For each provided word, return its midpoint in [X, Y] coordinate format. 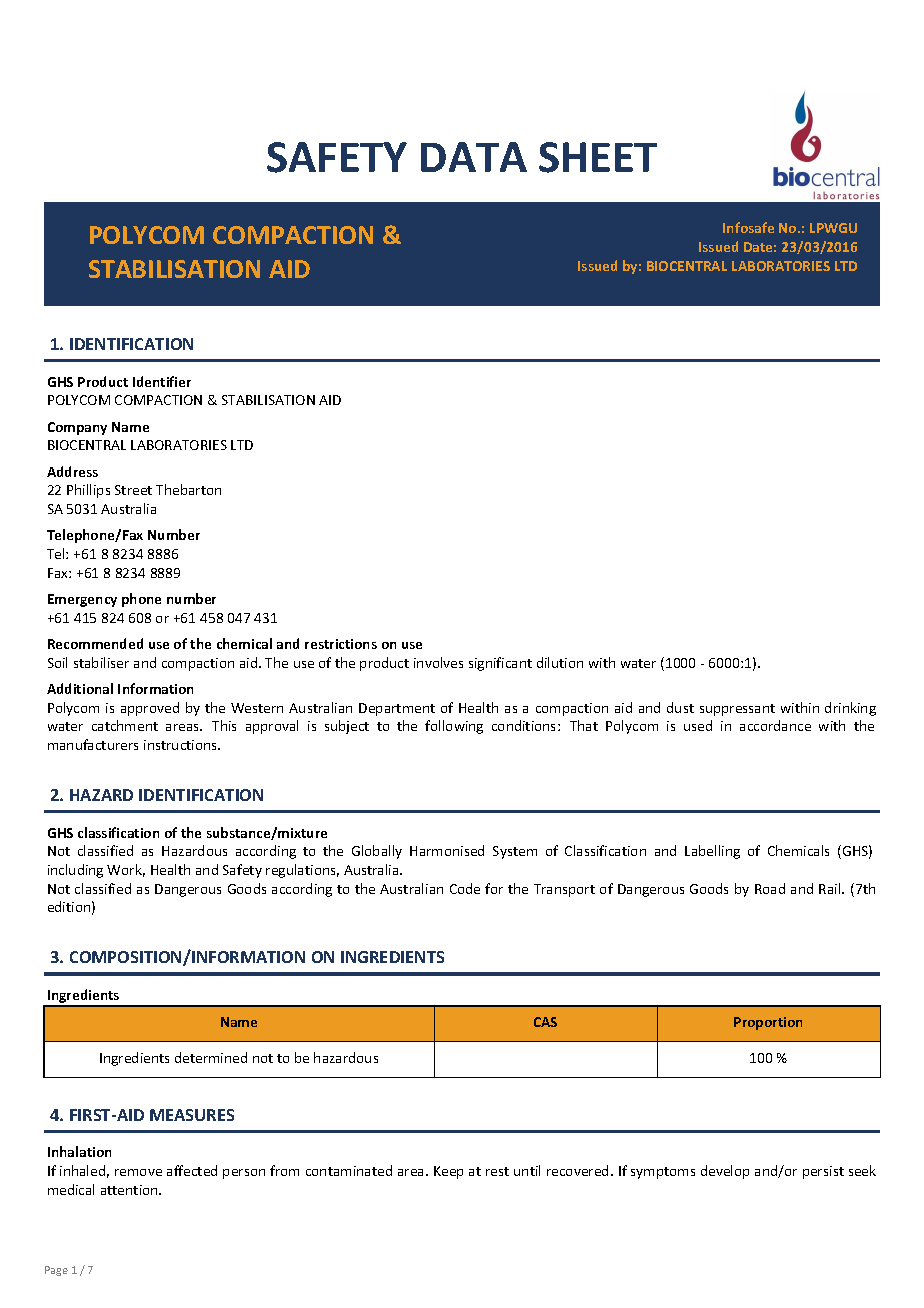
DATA [474, 157]
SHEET [598, 157]
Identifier [162, 381]
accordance [775, 725]
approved [150, 709]
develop [725, 1172]
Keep [448, 1172]
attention [130, 1190]
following [454, 727]
